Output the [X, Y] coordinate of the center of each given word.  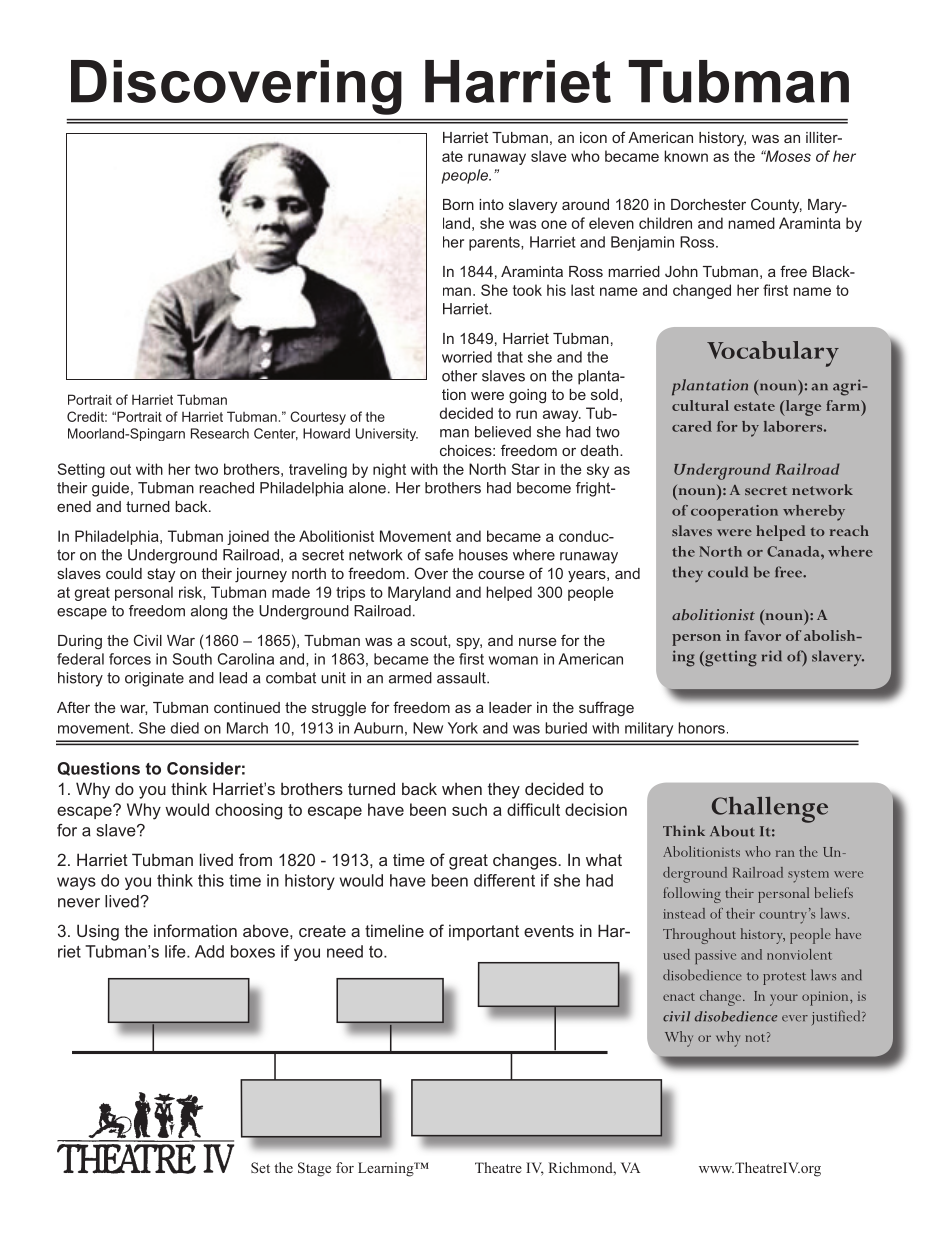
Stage [314, 1169]
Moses [787, 156]
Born [458, 204]
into [491, 204]
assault [462, 678]
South [192, 659]
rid [772, 655]
